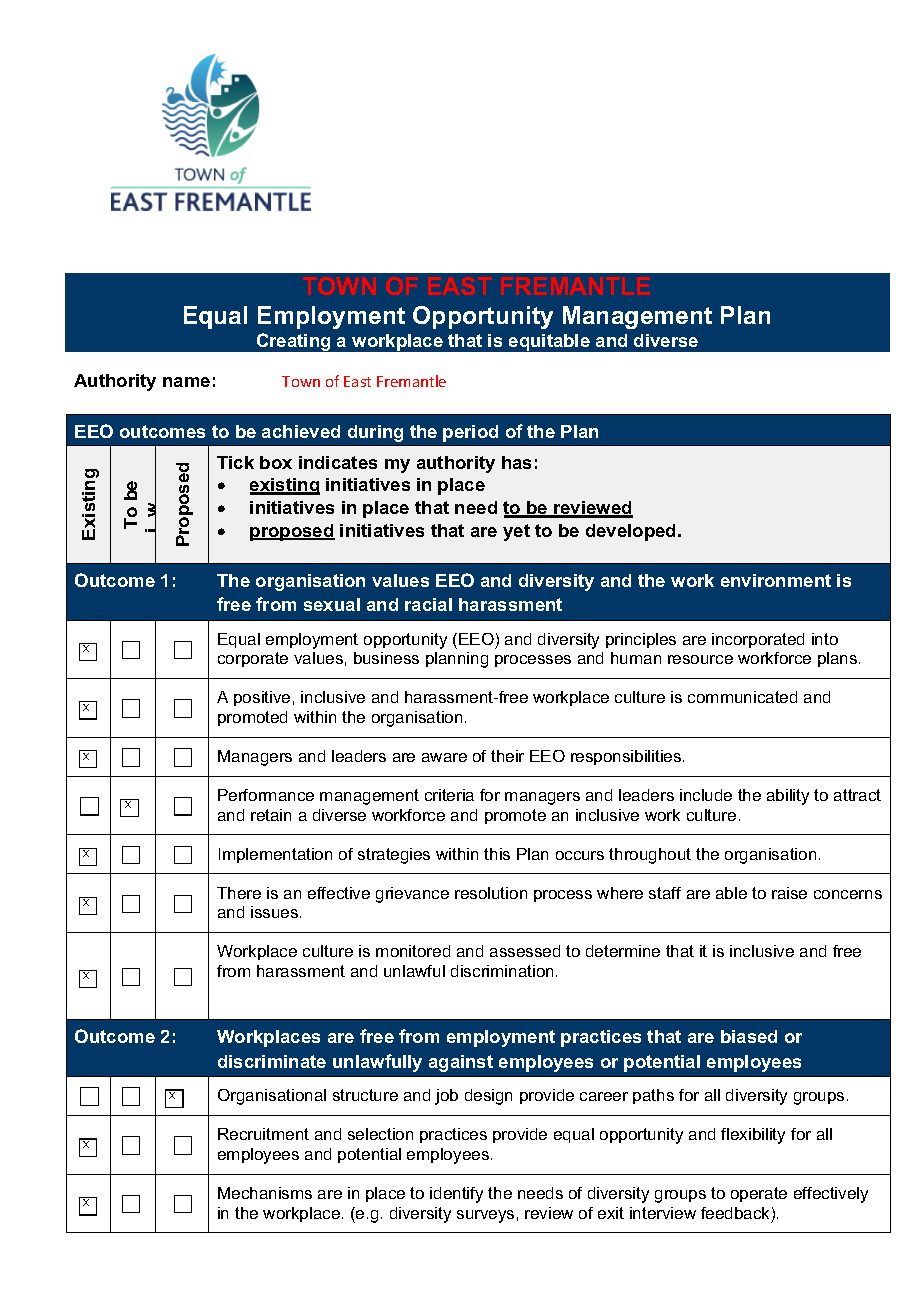 Image resolution: width=924 pixels, height=1307 pixels. Describe the element at coordinates (265, 1193) in the screenshot. I see `Mechanisms` at that location.
